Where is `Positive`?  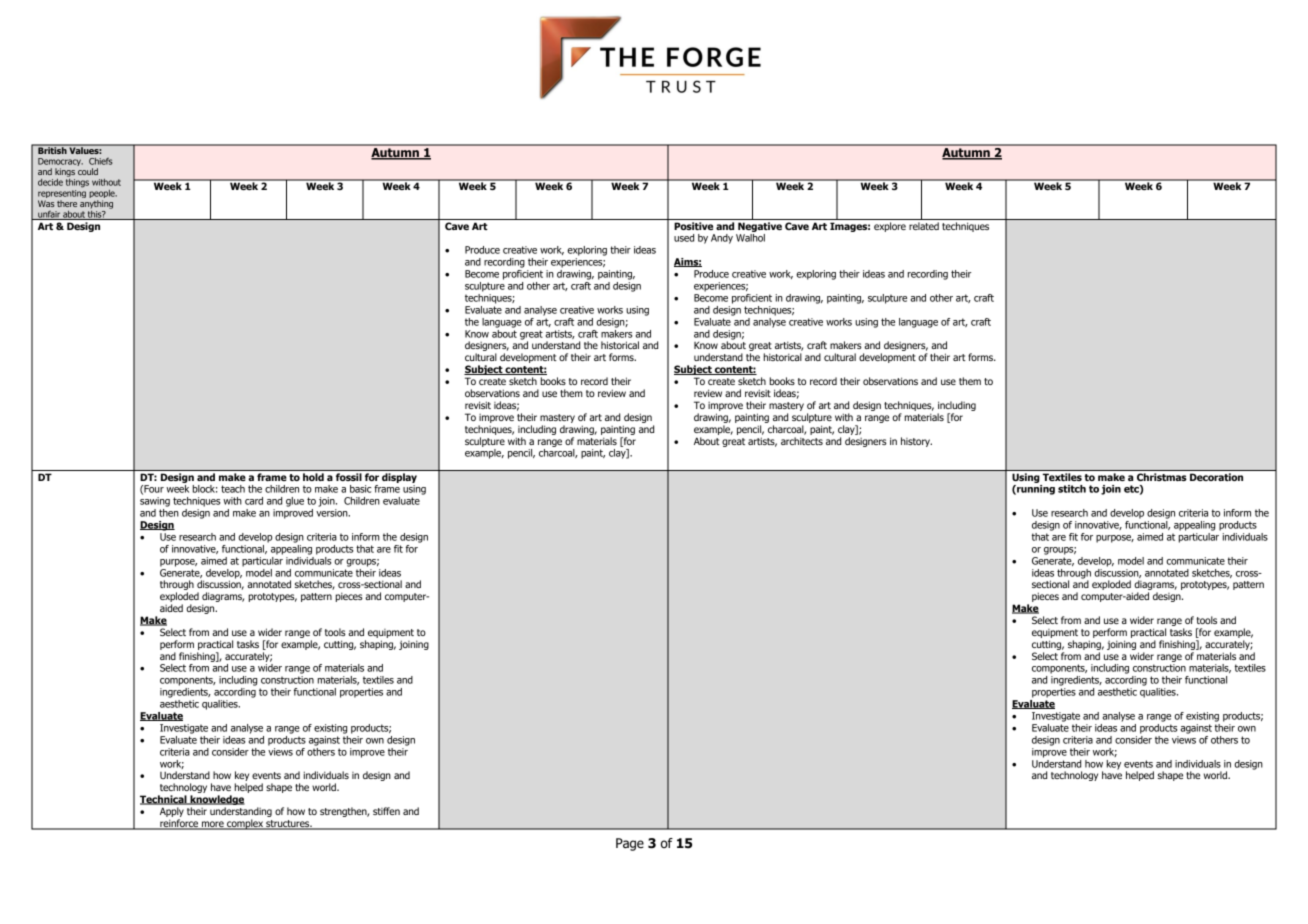 Positive is located at coordinates (693, 226).
